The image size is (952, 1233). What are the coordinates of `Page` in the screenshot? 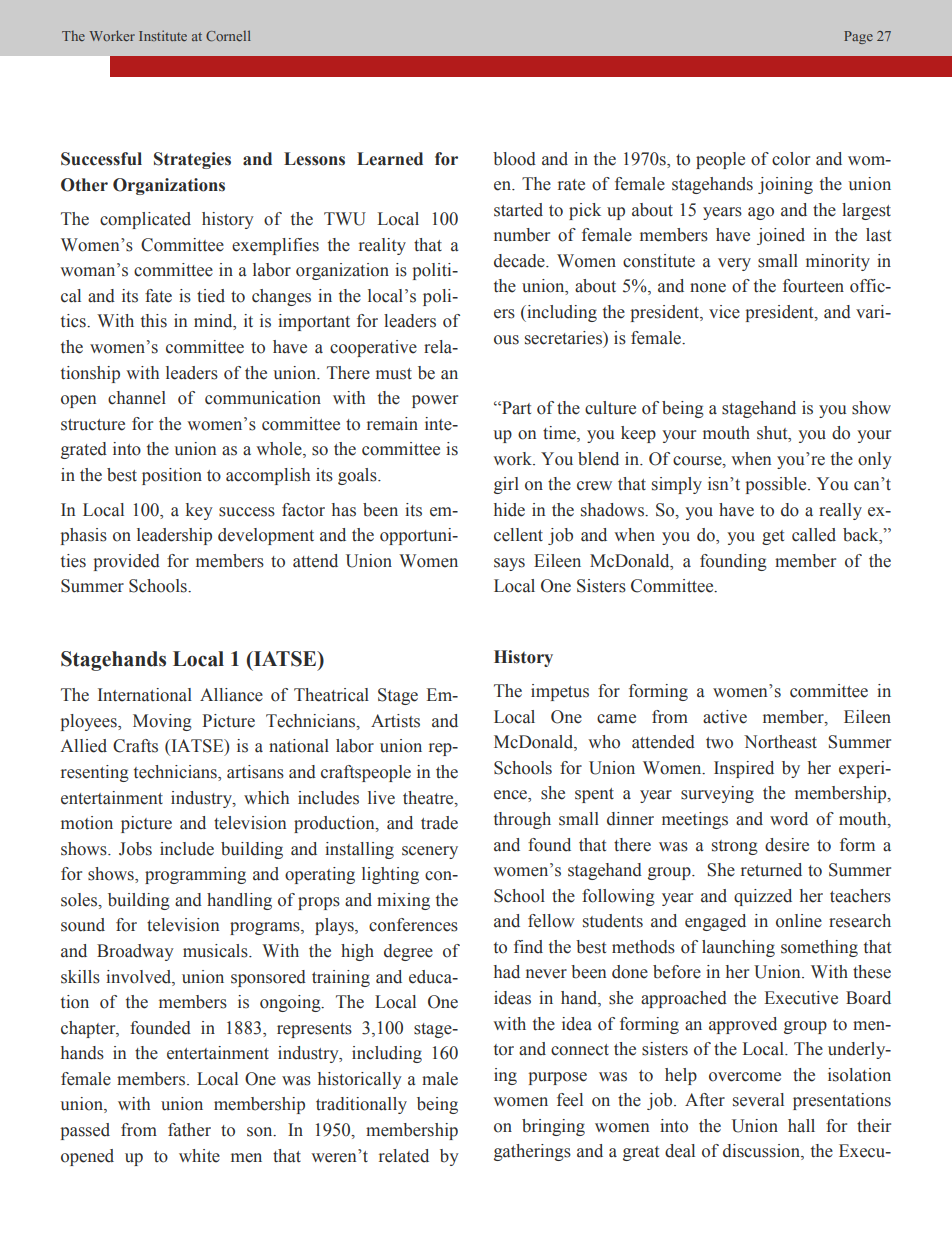 It's located at (858, 37).
